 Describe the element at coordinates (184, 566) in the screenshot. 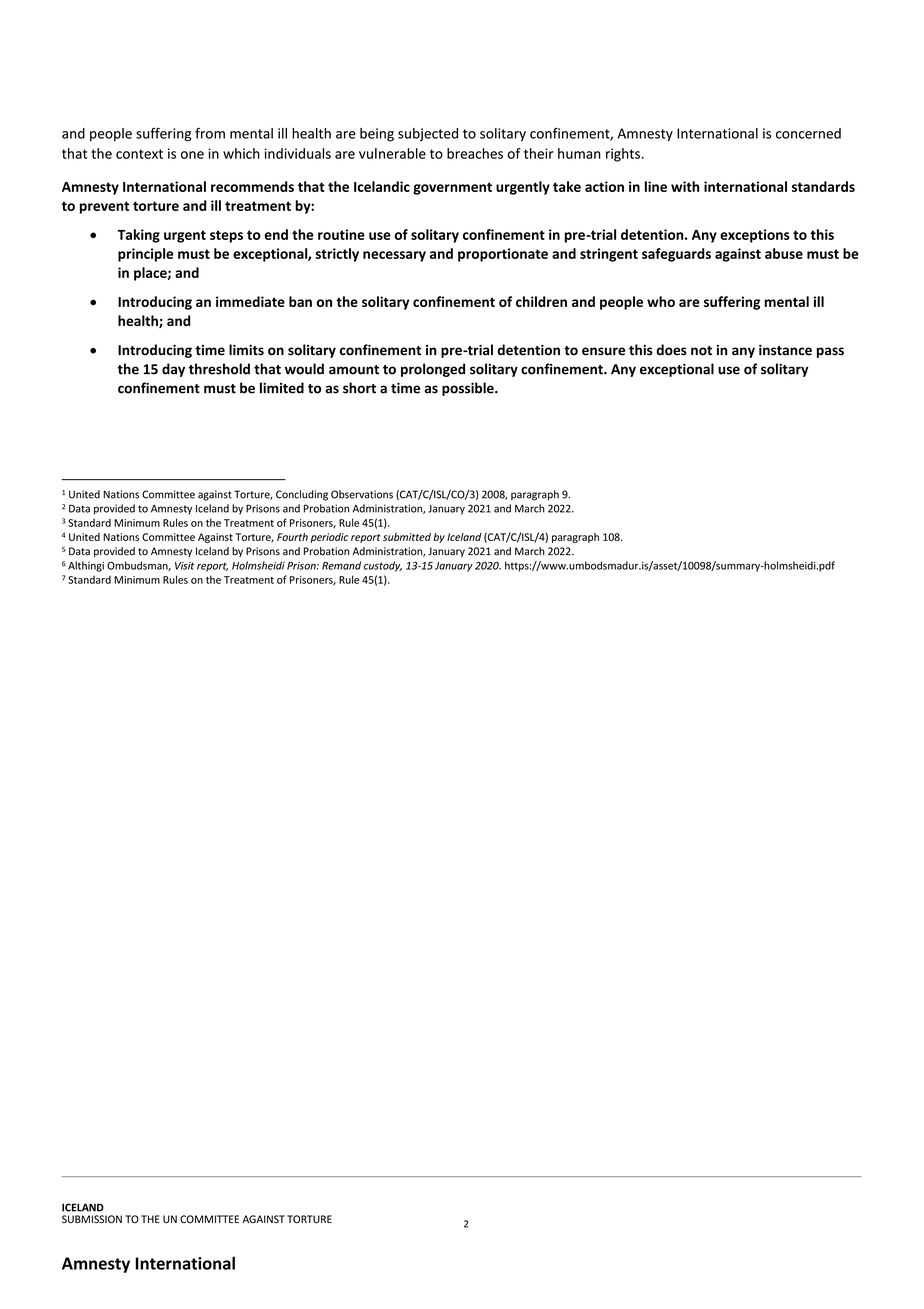

I see `Visit` at that location.
